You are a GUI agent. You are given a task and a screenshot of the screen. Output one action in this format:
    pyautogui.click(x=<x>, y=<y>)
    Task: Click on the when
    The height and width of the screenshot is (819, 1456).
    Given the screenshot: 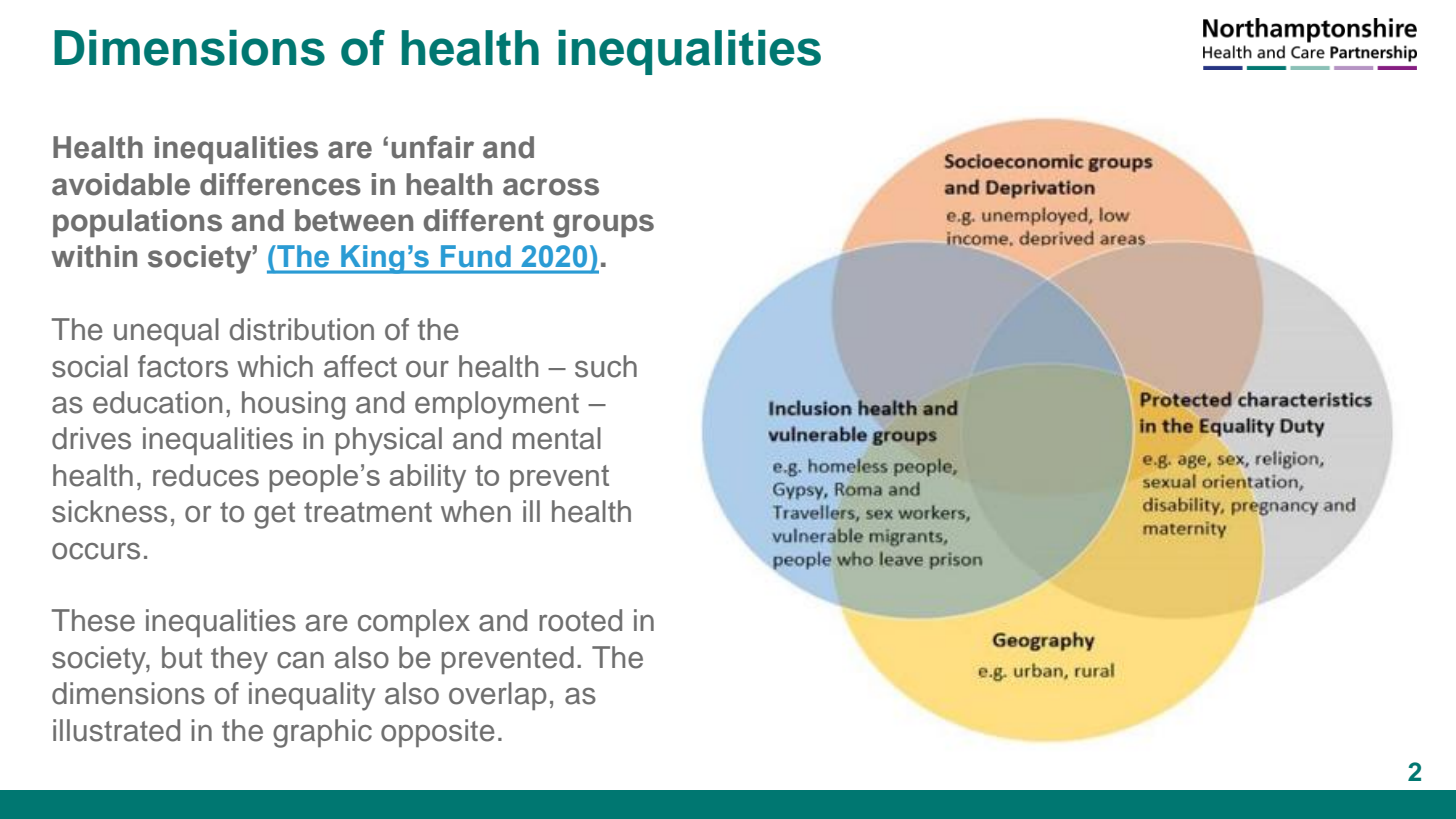 What is the action you would take?
    pyautogui.click(x=476, y=511)
